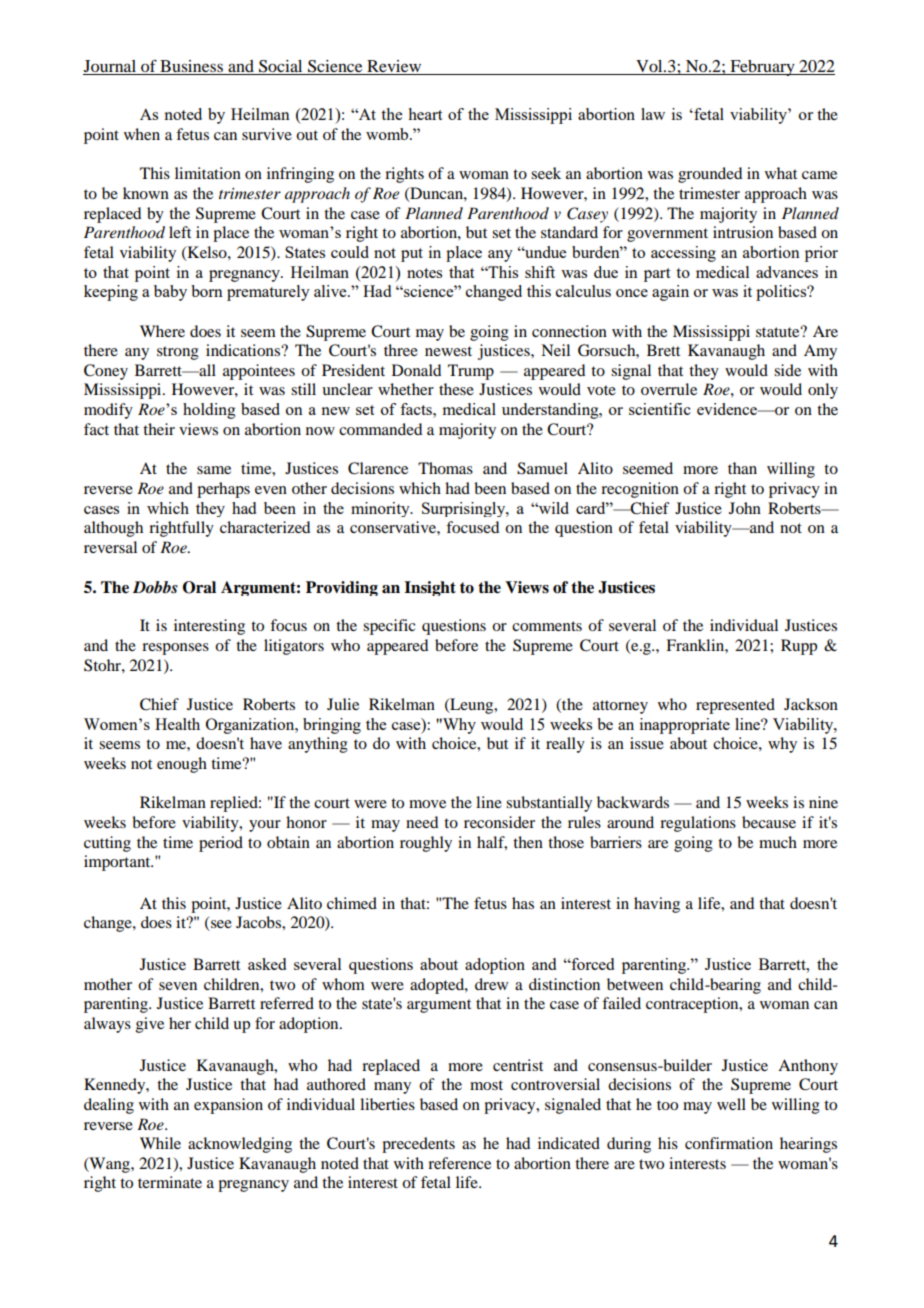 The width and height of the screenshot is (924, 1308). I want to click on enough, so click(182, 765).
